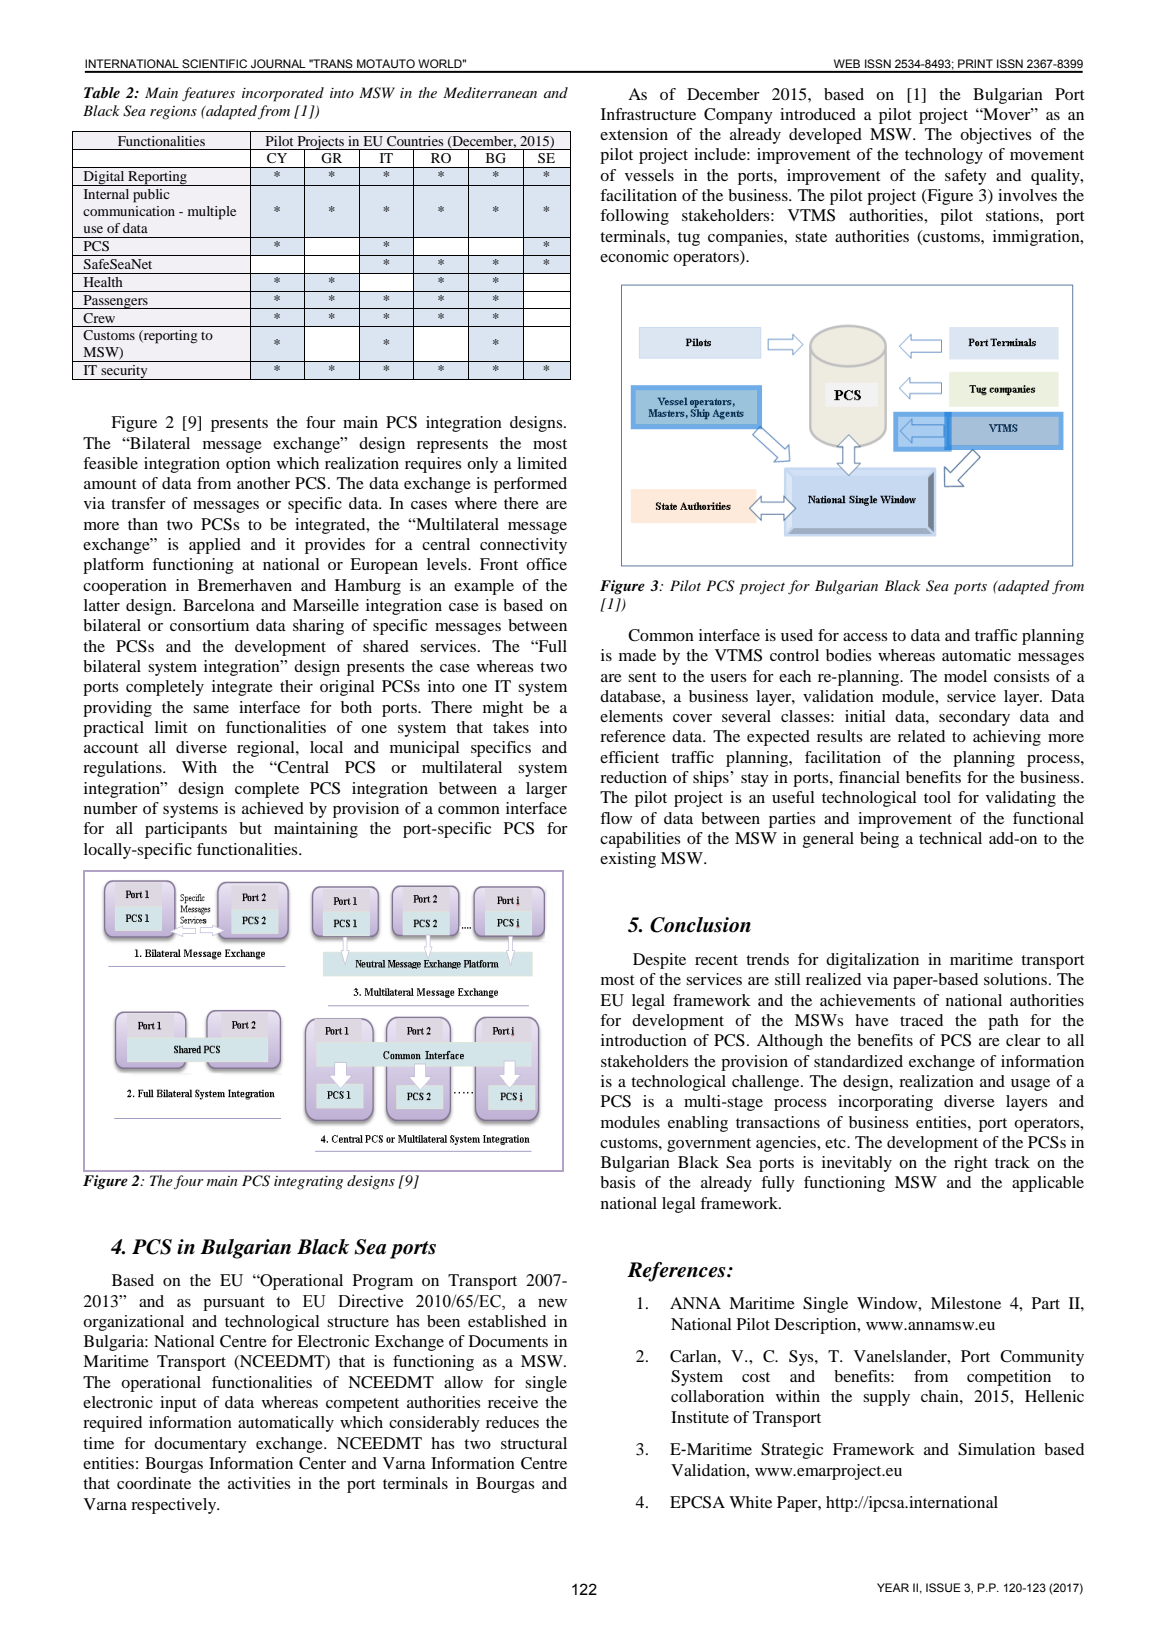 Image resolution: width=1168 pixels, height=1652 pixels. Describe the element at coordinates (944, 156) in the document. I see `technology` at that location.
